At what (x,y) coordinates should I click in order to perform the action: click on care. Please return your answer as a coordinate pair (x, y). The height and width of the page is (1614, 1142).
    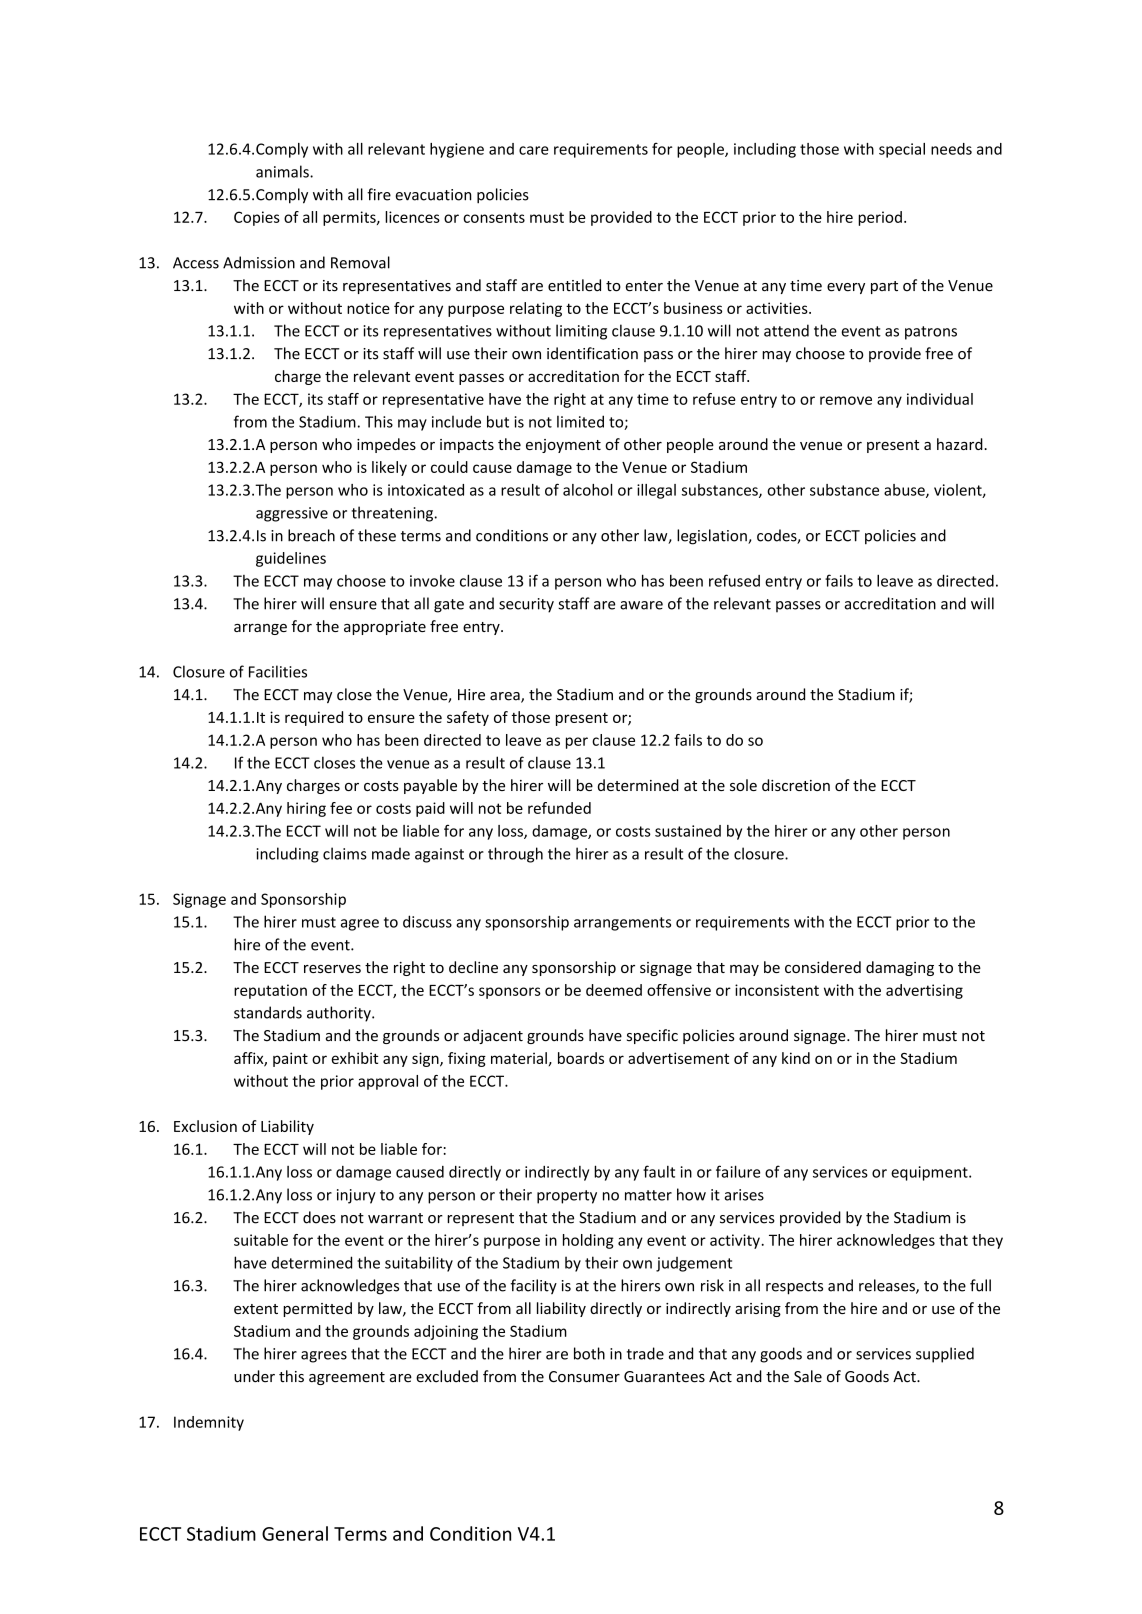
    Looking at the image, I should click on (534, 150).
